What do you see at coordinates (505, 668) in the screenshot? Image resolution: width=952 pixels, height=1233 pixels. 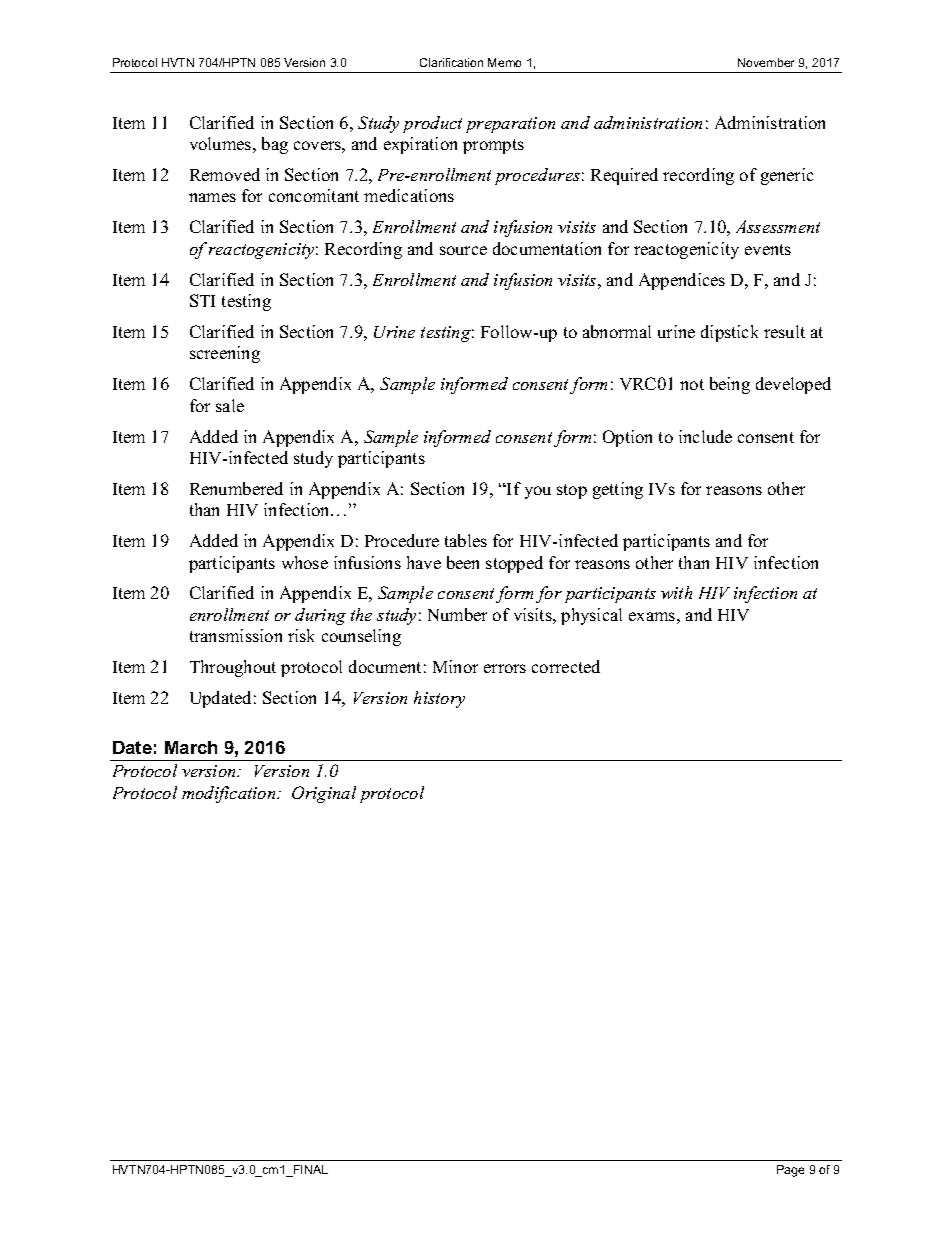 I see `errors` at bounding box center [505, 668].
